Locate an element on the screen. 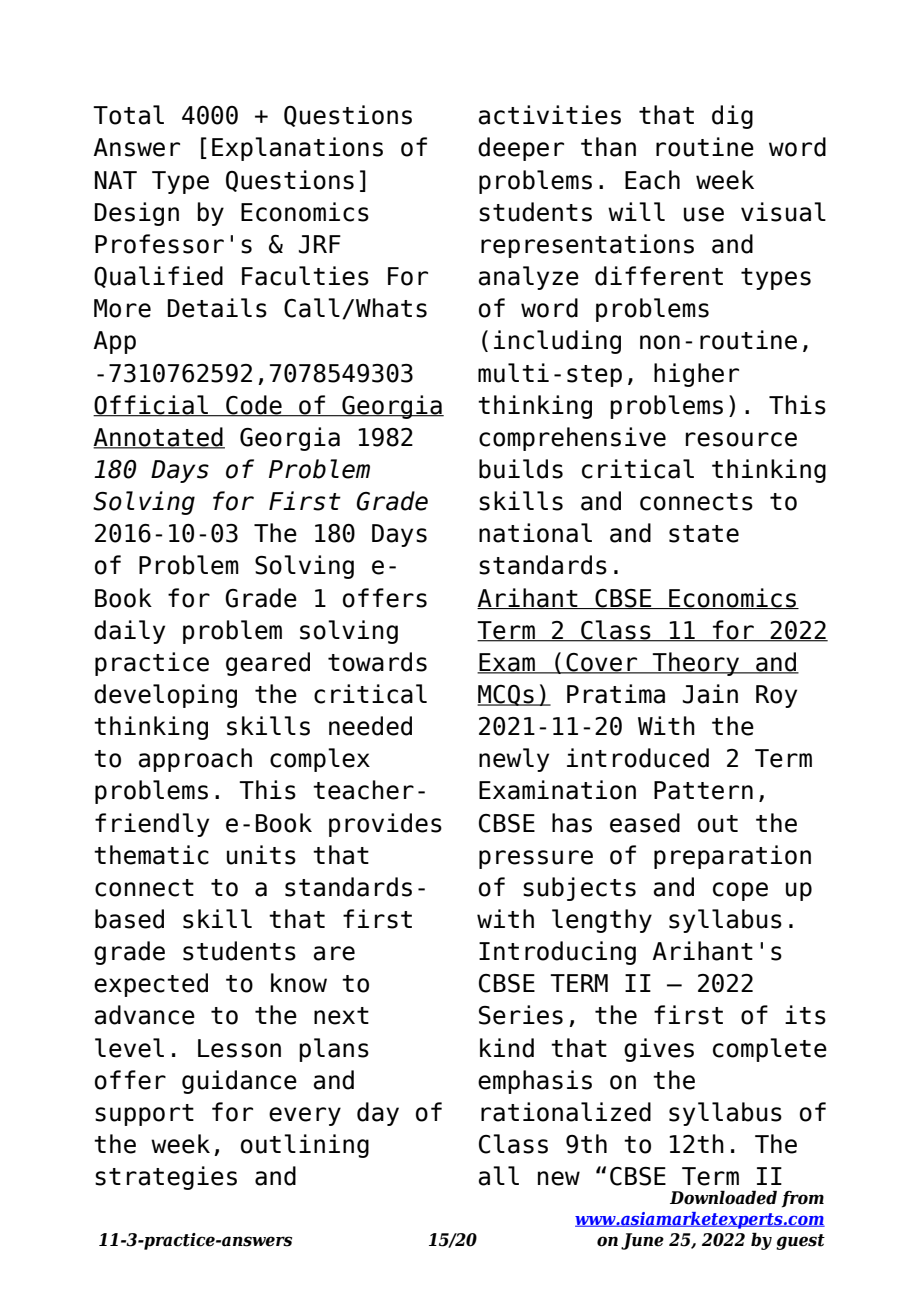 This screenshot has height=1311, width=924. developing is located at coordinates (165, 696).
